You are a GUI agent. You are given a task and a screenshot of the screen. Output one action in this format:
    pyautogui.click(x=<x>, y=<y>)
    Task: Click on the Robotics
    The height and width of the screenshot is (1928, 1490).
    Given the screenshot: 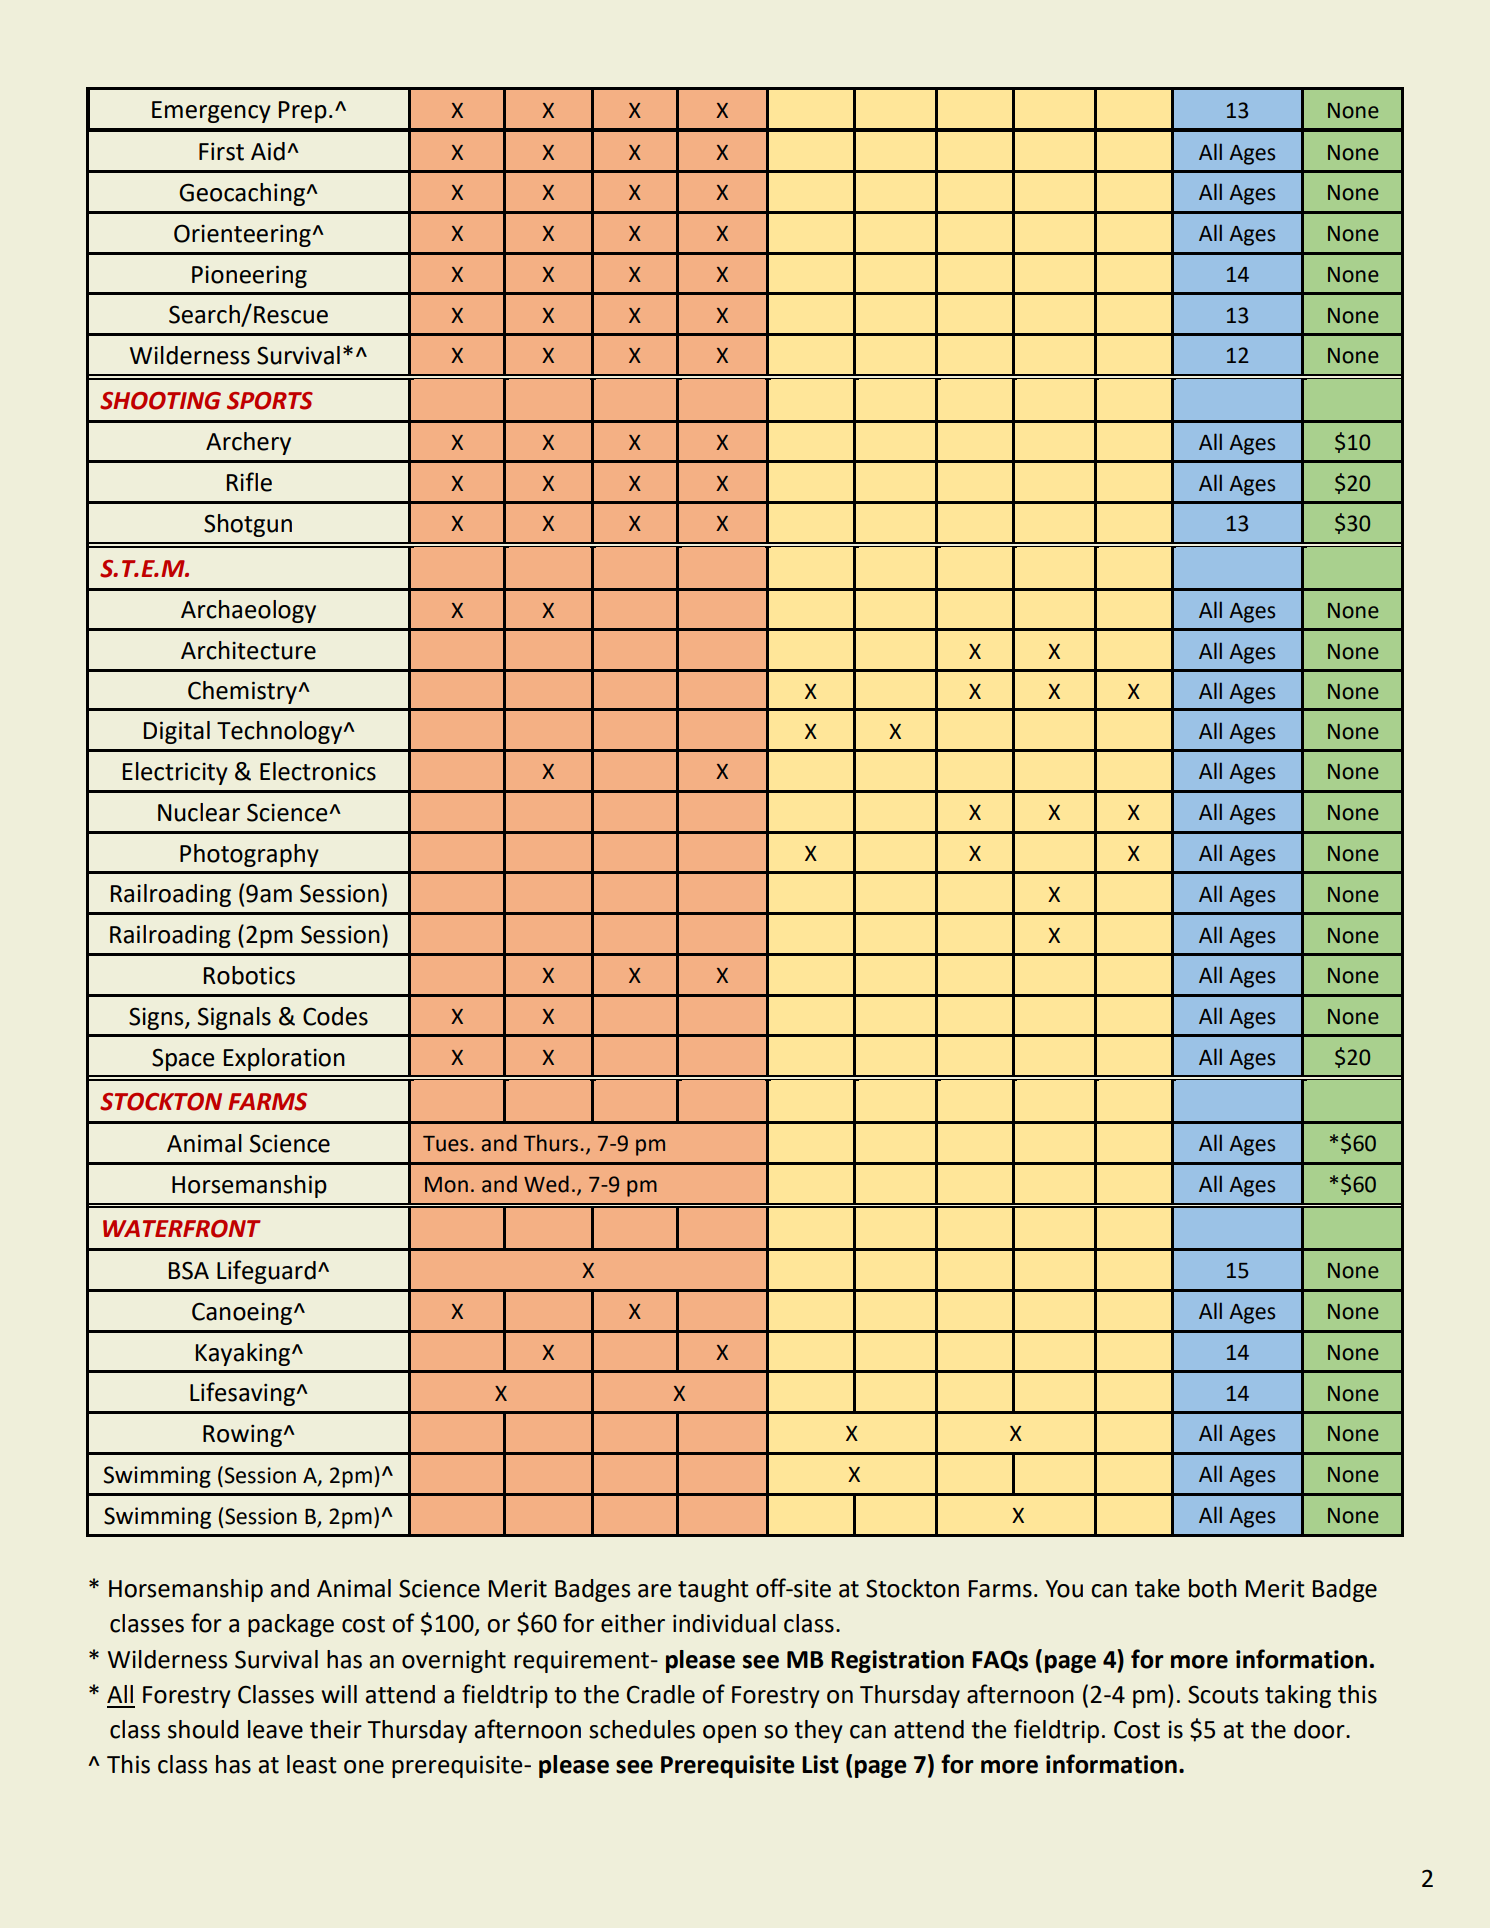 What is the action you would take?
    pyautogui.click(x=249, y=975)
